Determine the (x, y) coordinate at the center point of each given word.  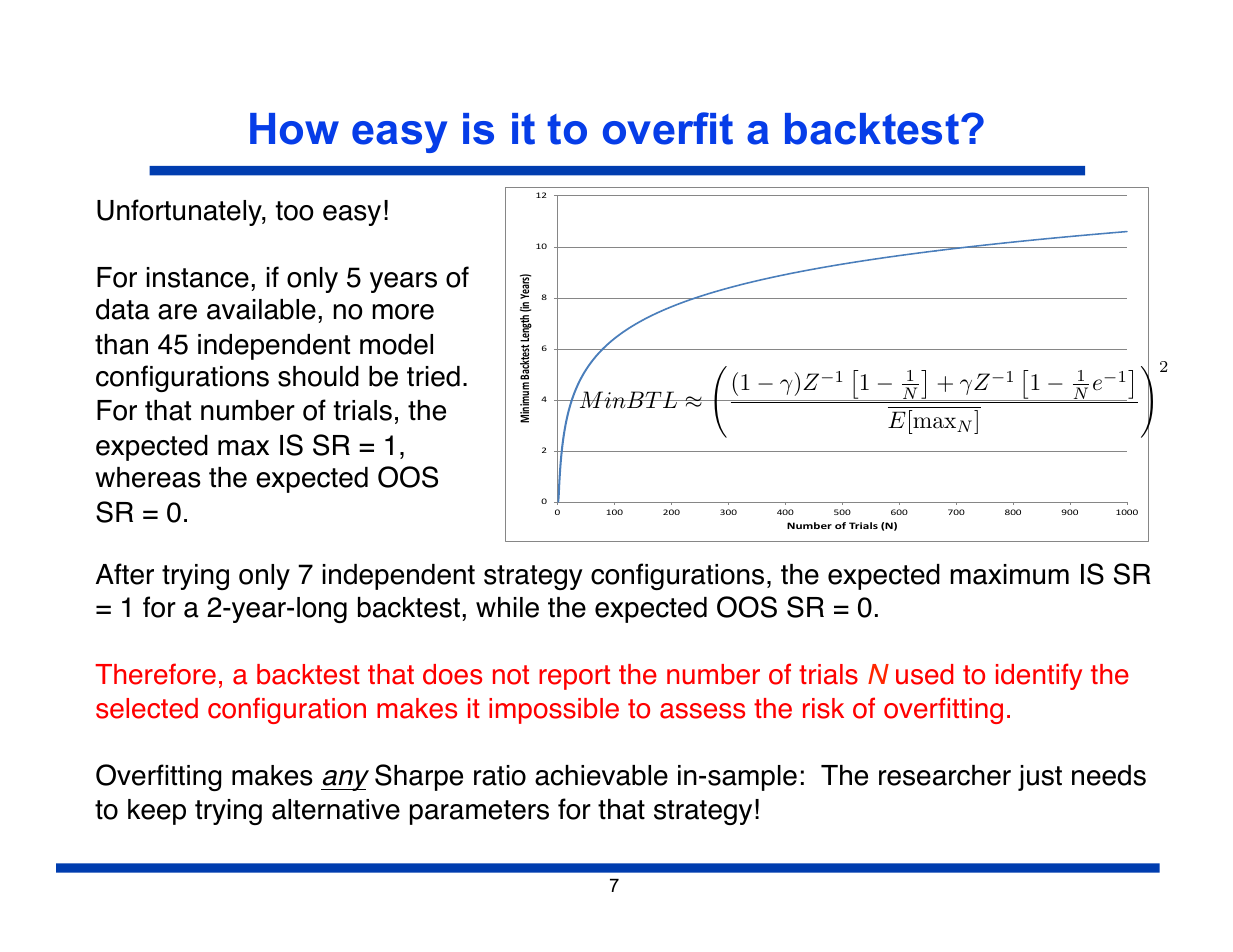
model (396, 344)
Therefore (155, 674)
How (294, 129)
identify (1039, 676)
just (1040, 778)
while (507, 607)
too (295, 211)
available (261, 309)
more (403, 312)
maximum (1010, 574)
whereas (148, 477)
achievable (601, 775)
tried (433, 376)
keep (157, 812)
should (318, 376)
